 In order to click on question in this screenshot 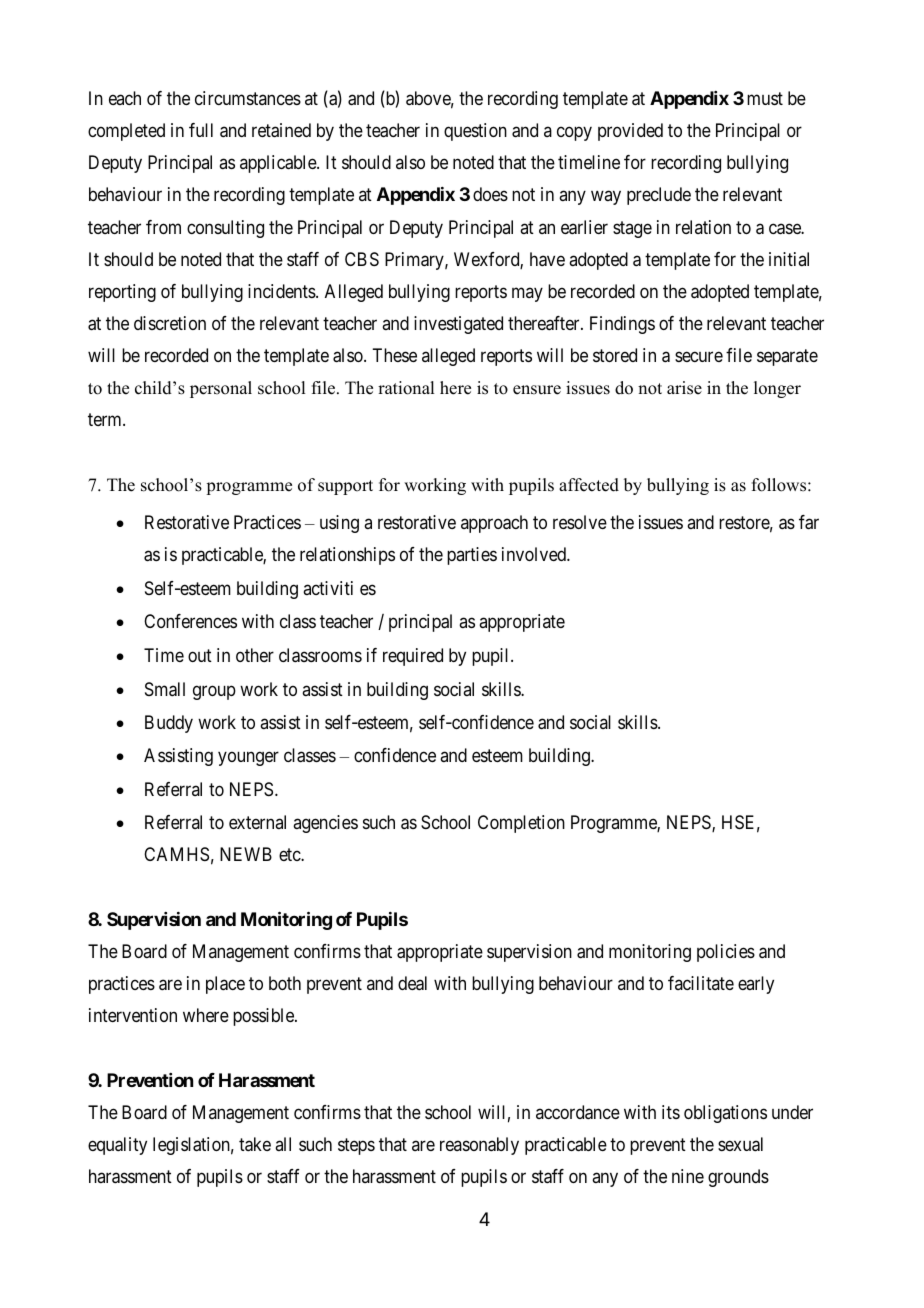, I will do `click(475, 132)`.
